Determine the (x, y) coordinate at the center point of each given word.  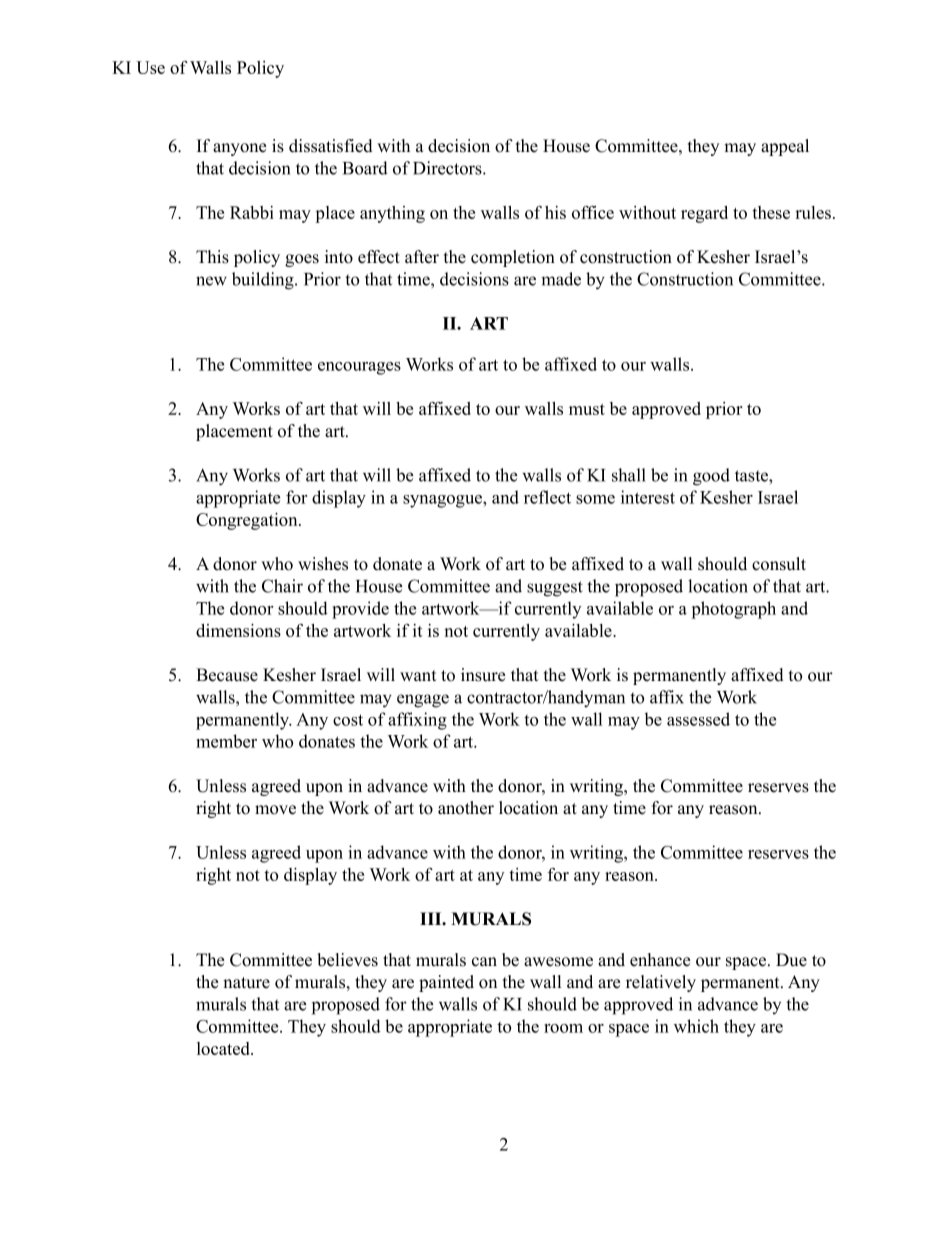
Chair (282, 586)
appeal (785, 147)
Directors (448, 168)
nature (246, 983)
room (563, 1028)
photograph (733, 610)
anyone (239, 149)
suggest (555, 589)
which (696, 1026)
